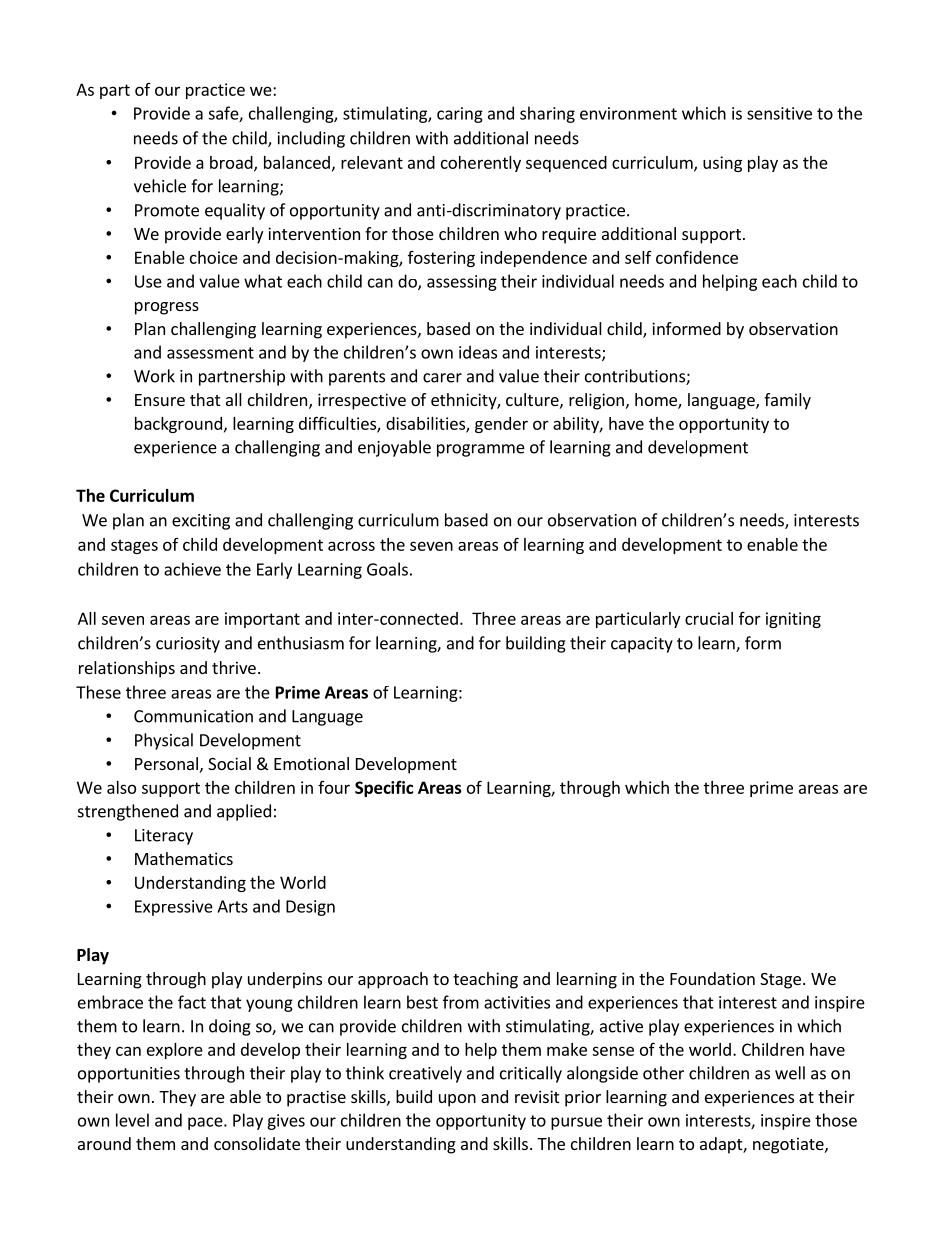 The width and height of the screenshot is (952, 1233). Describe the element at coordinates (166, 763) in the screenshot. I see `Personal` at that location.
